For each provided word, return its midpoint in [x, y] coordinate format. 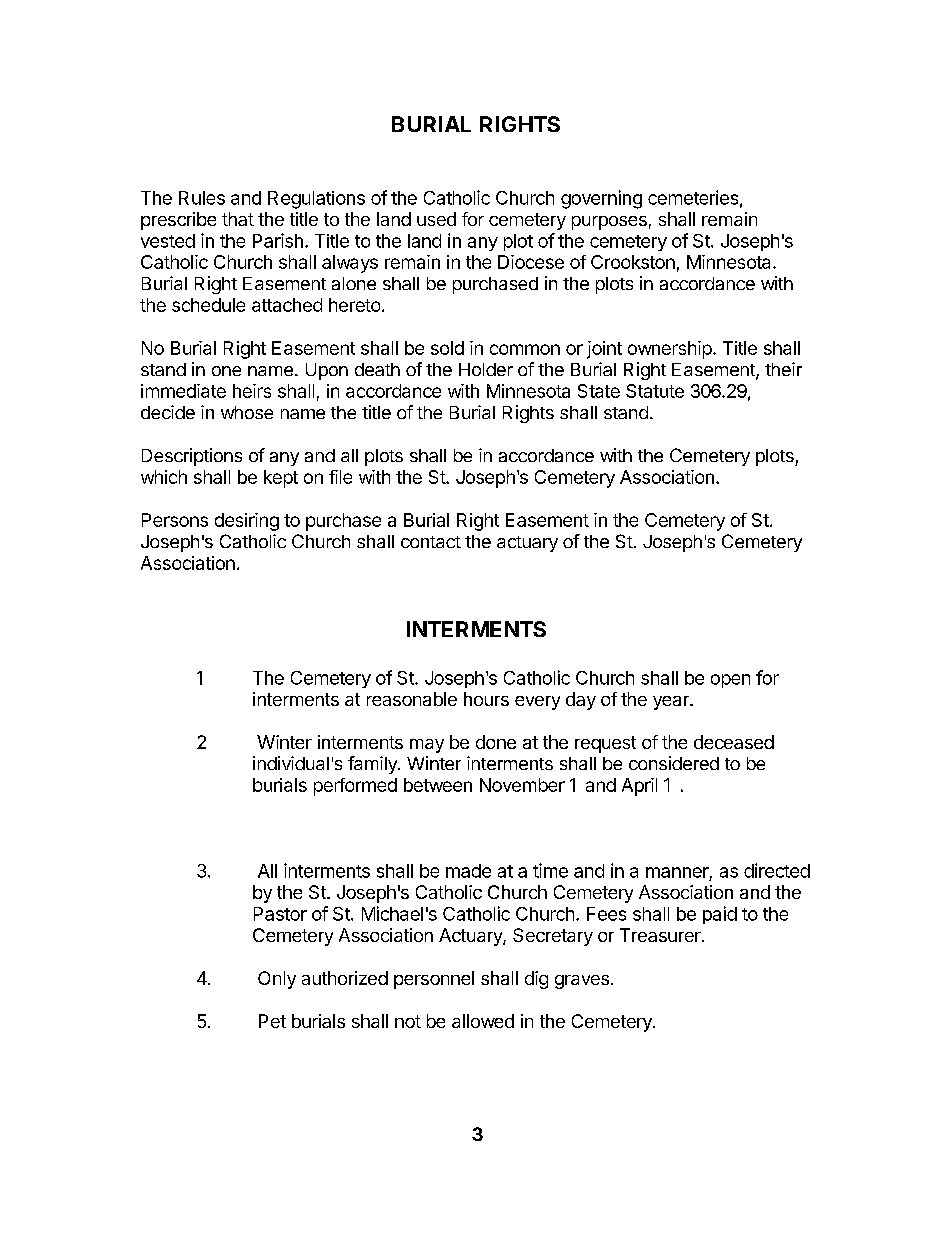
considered [674, 763]
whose [247, 412]
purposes [609, 223]
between [438, 785]
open [730, 681]
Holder [486, 369]
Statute [655, 391]
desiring [247, 522]
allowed [483, 1021]
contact [431, 542]
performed [355, 787]
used [436, 219]
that [238, 219]
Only [277, 980]
